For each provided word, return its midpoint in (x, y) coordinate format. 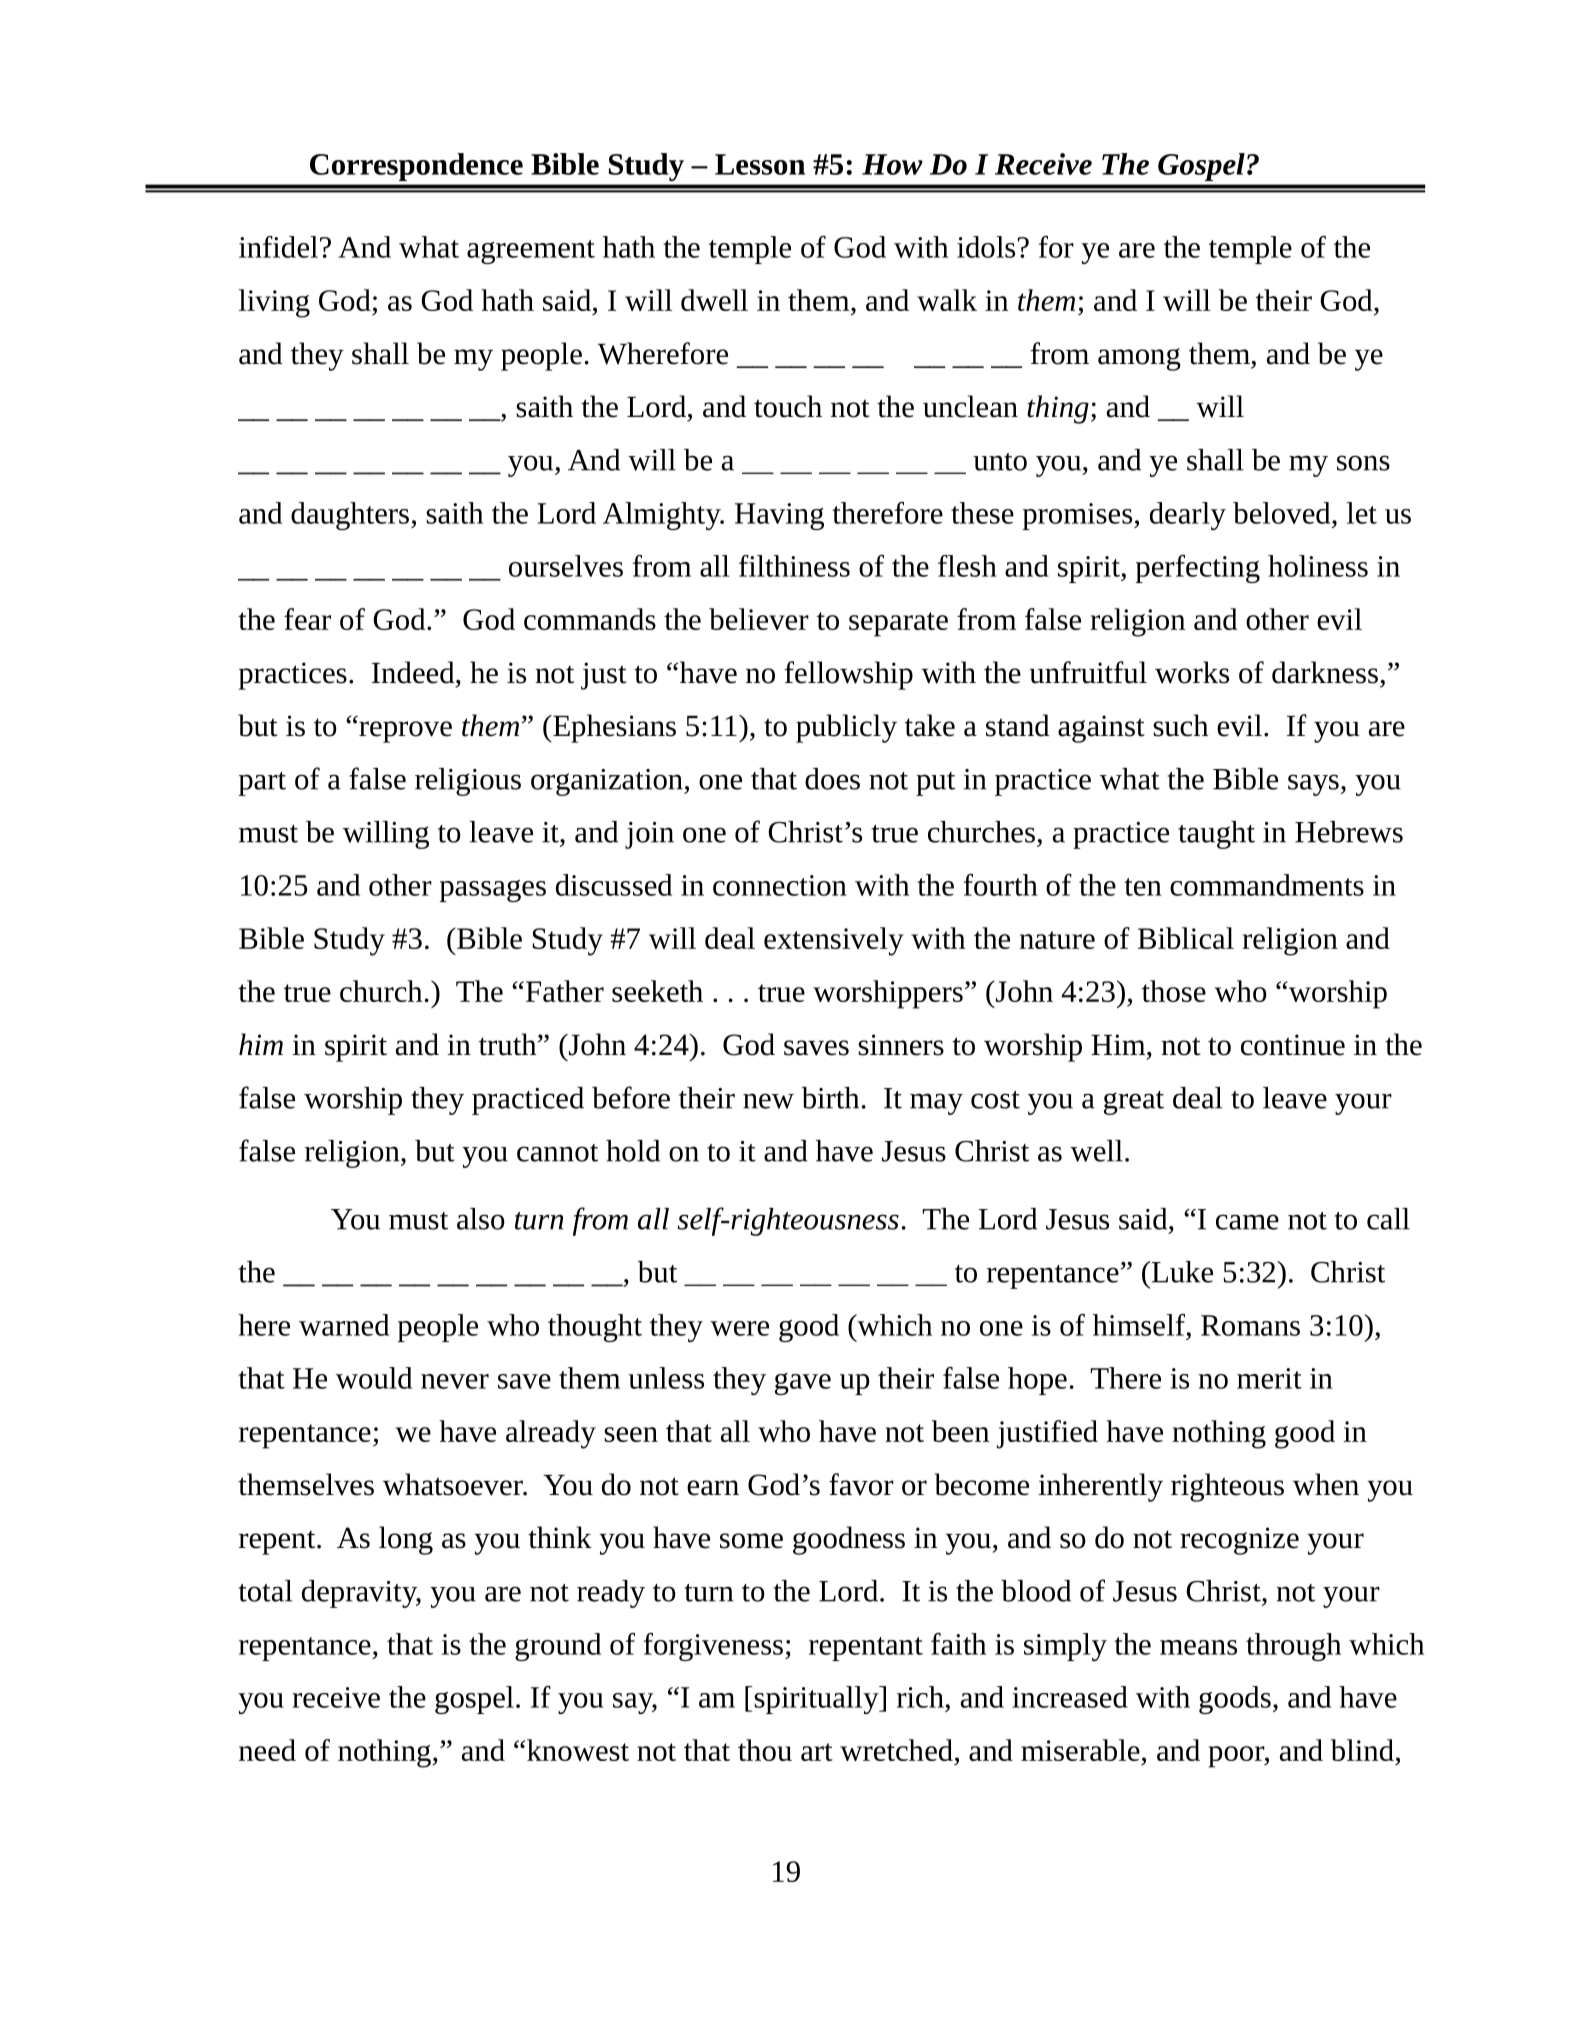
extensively (834, 941)
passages (493, 891)
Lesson (760, 164)
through (1293, 1647)
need (267, 1750)
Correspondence (416, 167)
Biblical (1186, 938)
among (1139, 359)
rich (920, 1697)
